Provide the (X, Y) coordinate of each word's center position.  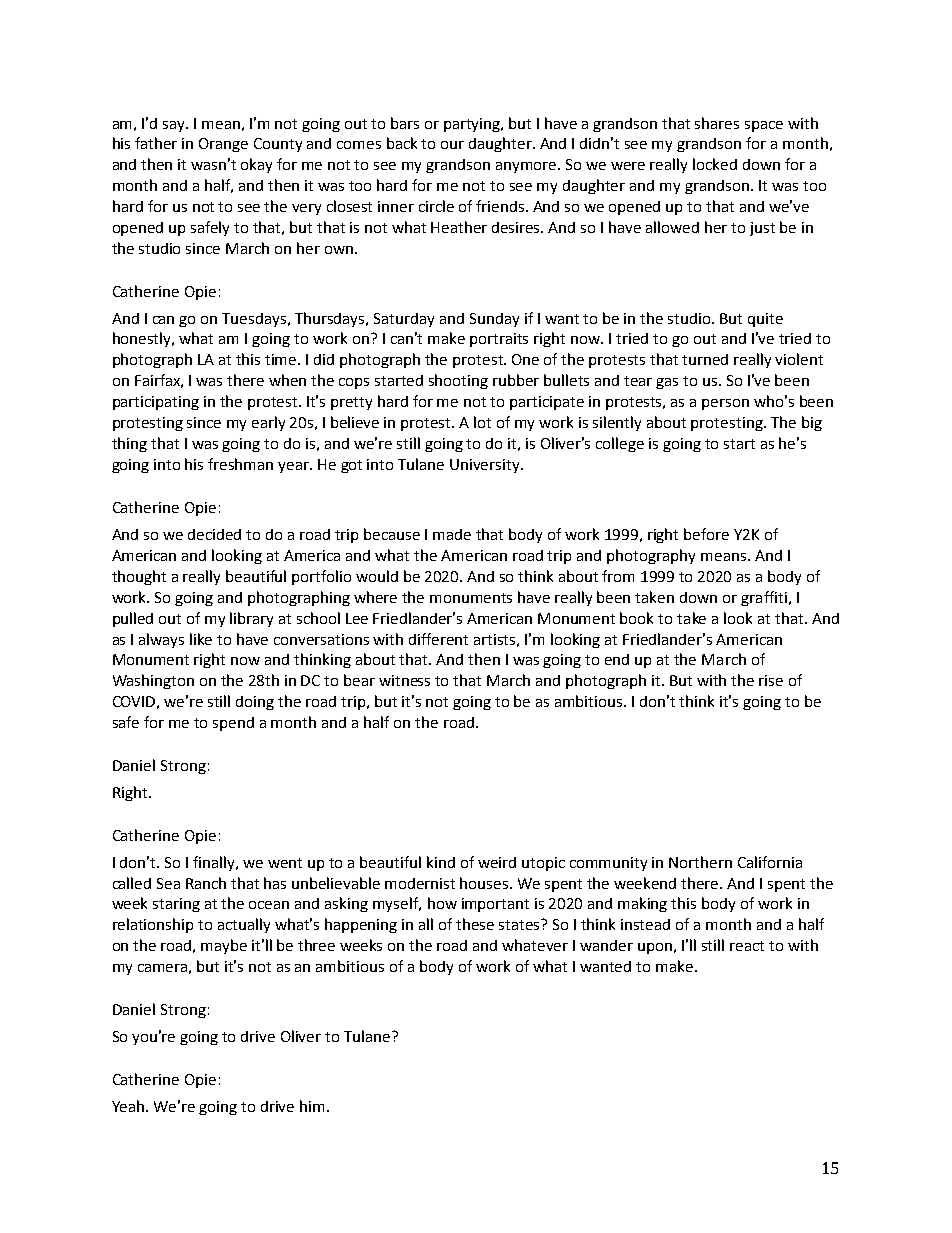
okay (256, 165)
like (201, 639)
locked (715, 164)
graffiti (764, 598)
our (452, 145)
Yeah (129, 1106)
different (438, 639)
